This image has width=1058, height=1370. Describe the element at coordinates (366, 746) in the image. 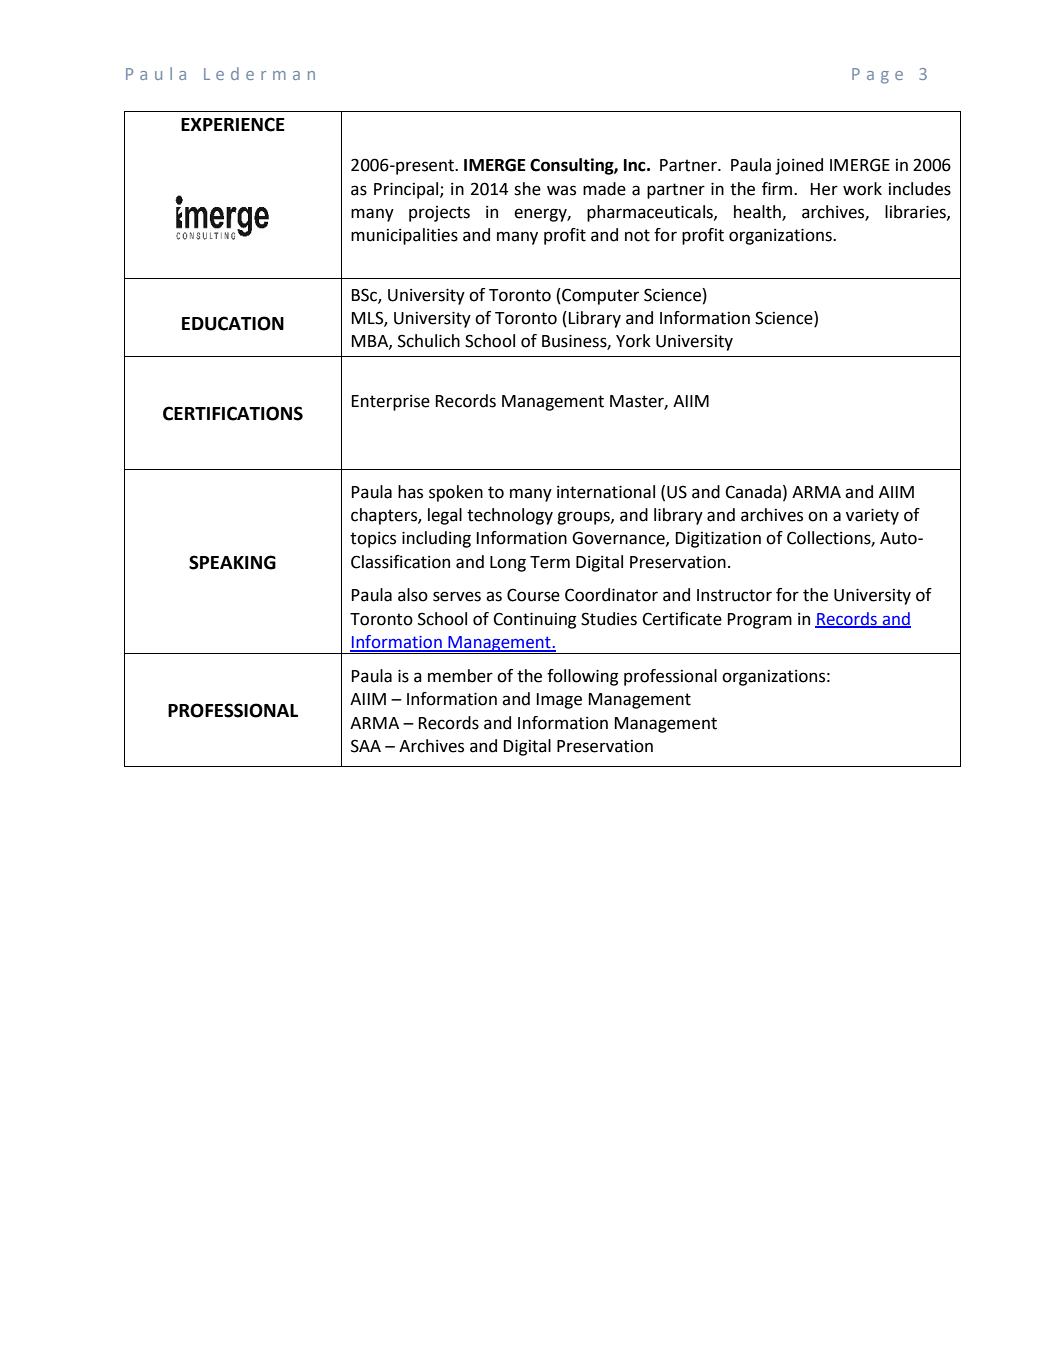

I see `SAA` at that location.
